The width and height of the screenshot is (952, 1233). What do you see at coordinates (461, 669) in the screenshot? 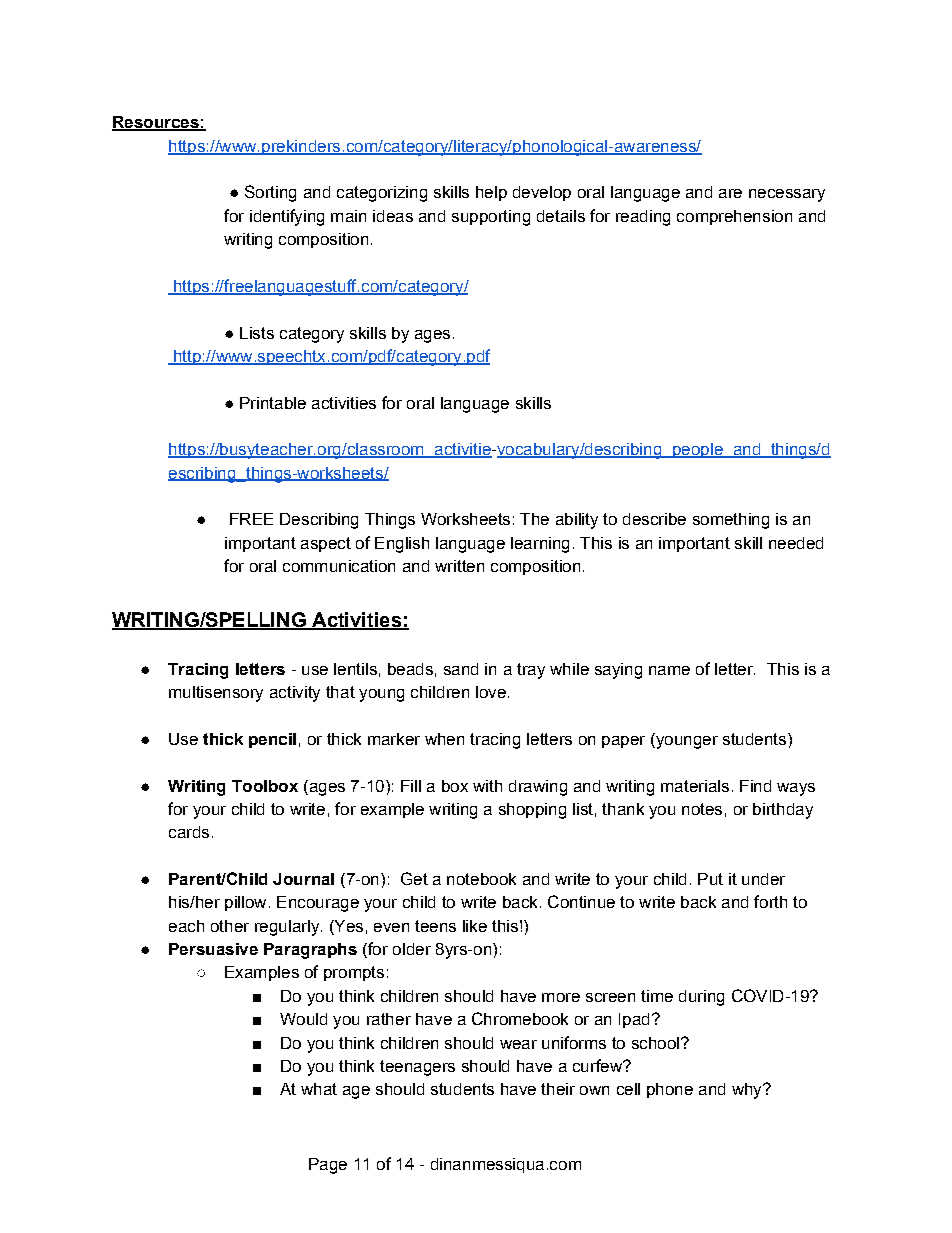
I see `sand` at bounding box center [461, 669].
